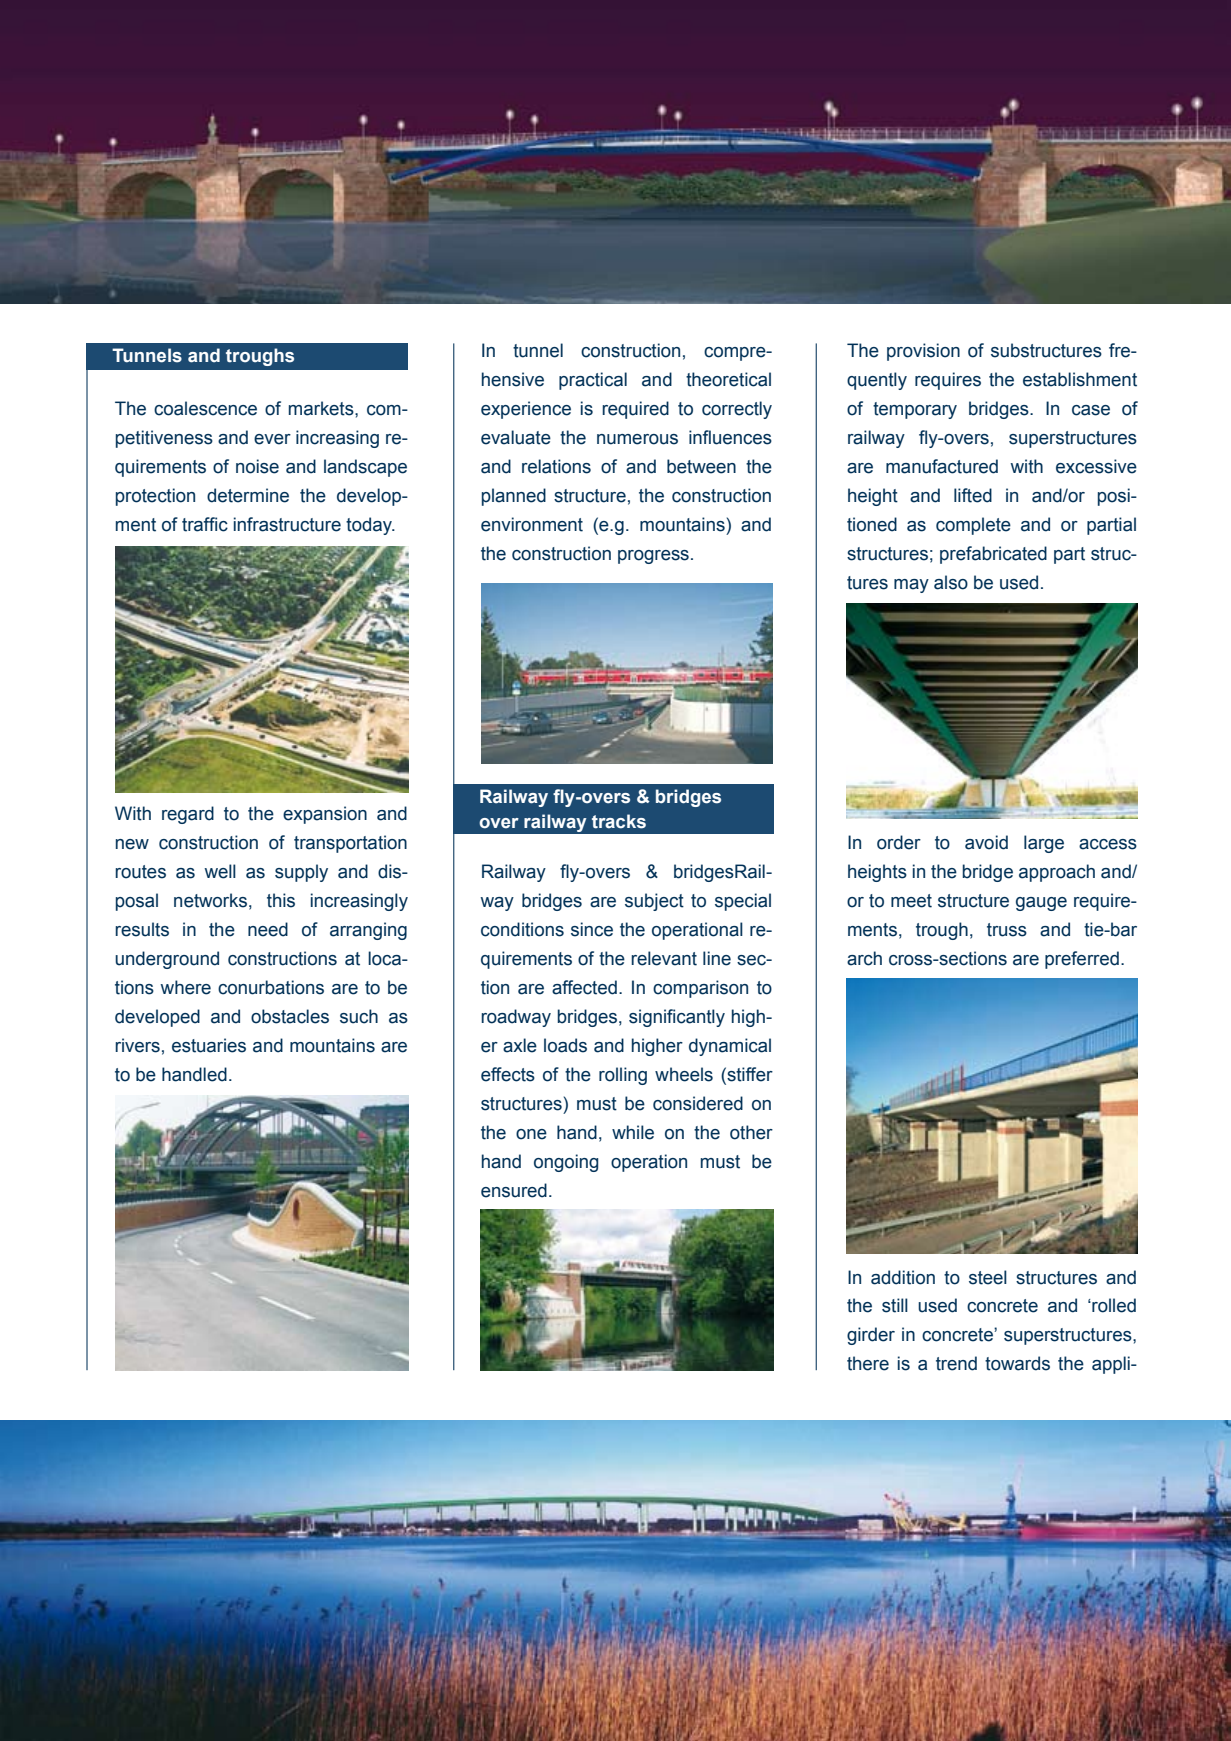  What do you see at coordinates (205, 524) in the screenshot?
I see `traffic` at bounding box center [205, 524].
